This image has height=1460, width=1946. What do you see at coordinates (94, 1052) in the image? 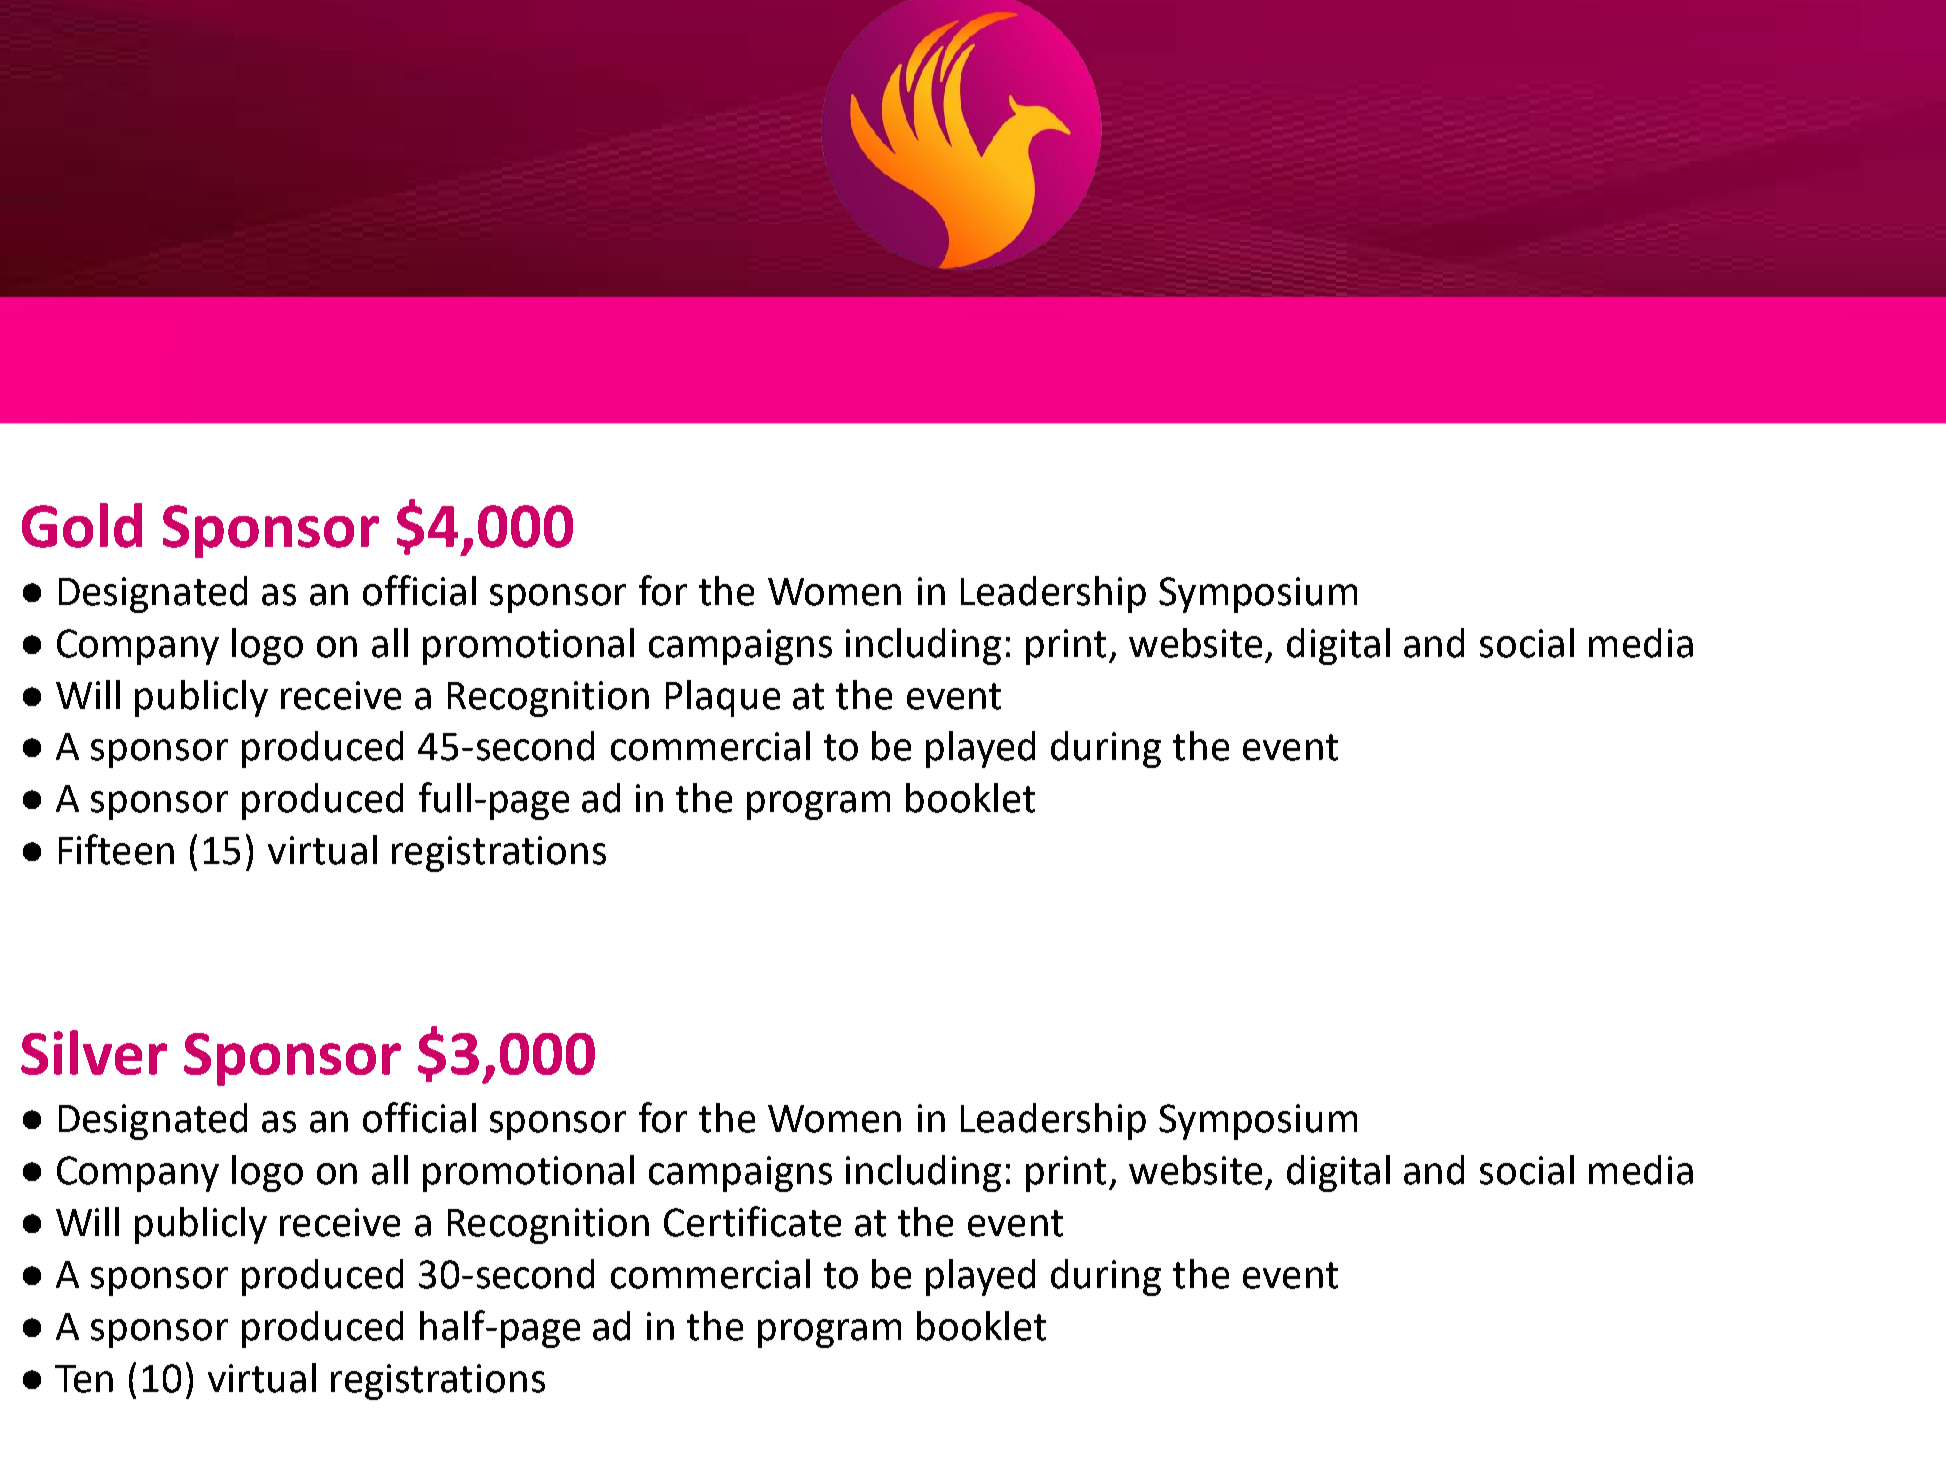
I see `Silver` at bounding box center [94, 1052].
